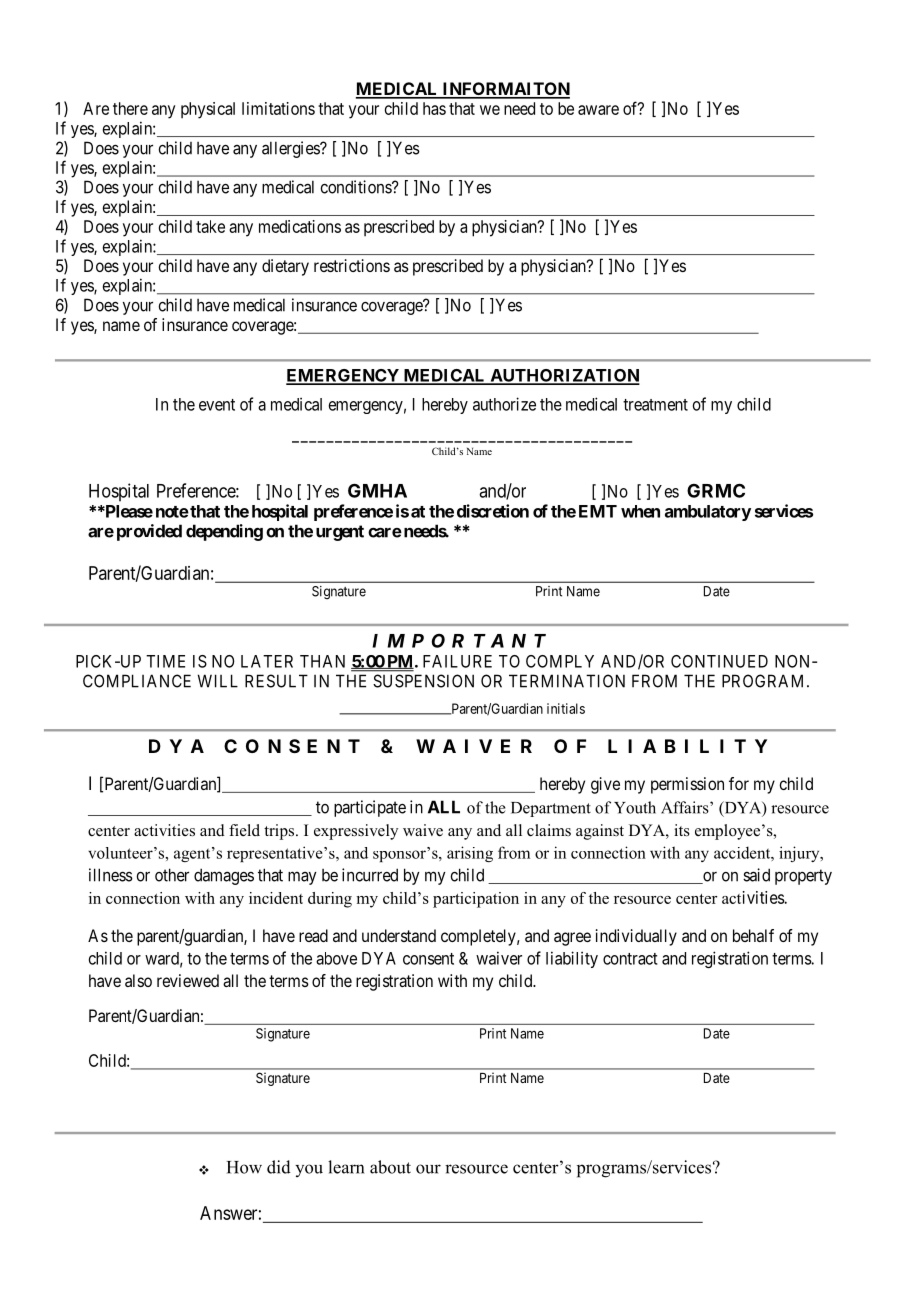 This screenshot has height=1308, width=924. What do you see at coordinates (165, 661) in the screenshot?
I see `TIME` at bounding box center [165, 661].
